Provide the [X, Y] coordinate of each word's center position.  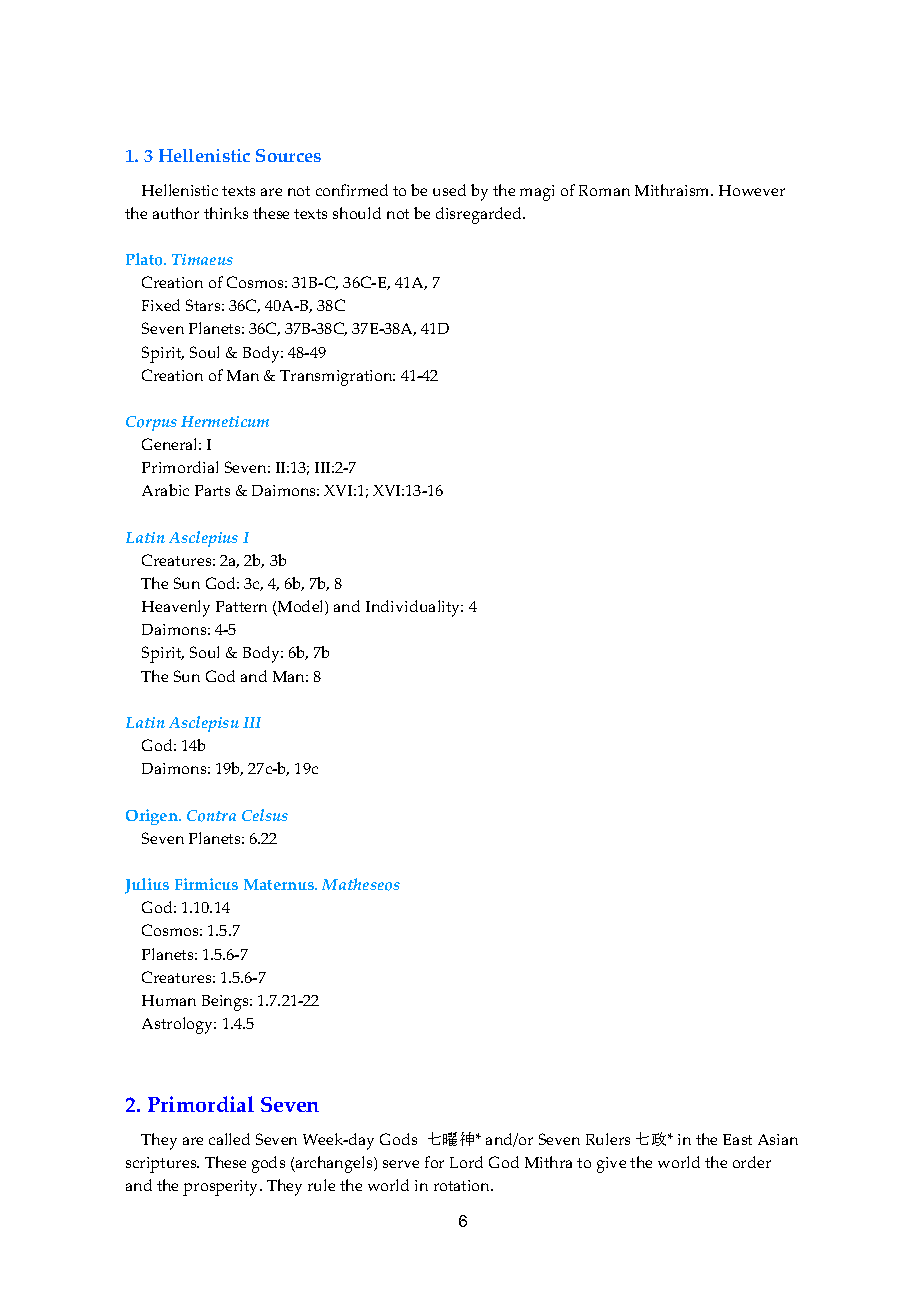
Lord [466, 1162]
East [737, 1139]
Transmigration [337, 378]
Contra [211, 816]
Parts [212, 490]
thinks [226, 213]
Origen [153, 817]
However [752, 190]
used [449, 190]
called [229, 1139]
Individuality [414, 608]
